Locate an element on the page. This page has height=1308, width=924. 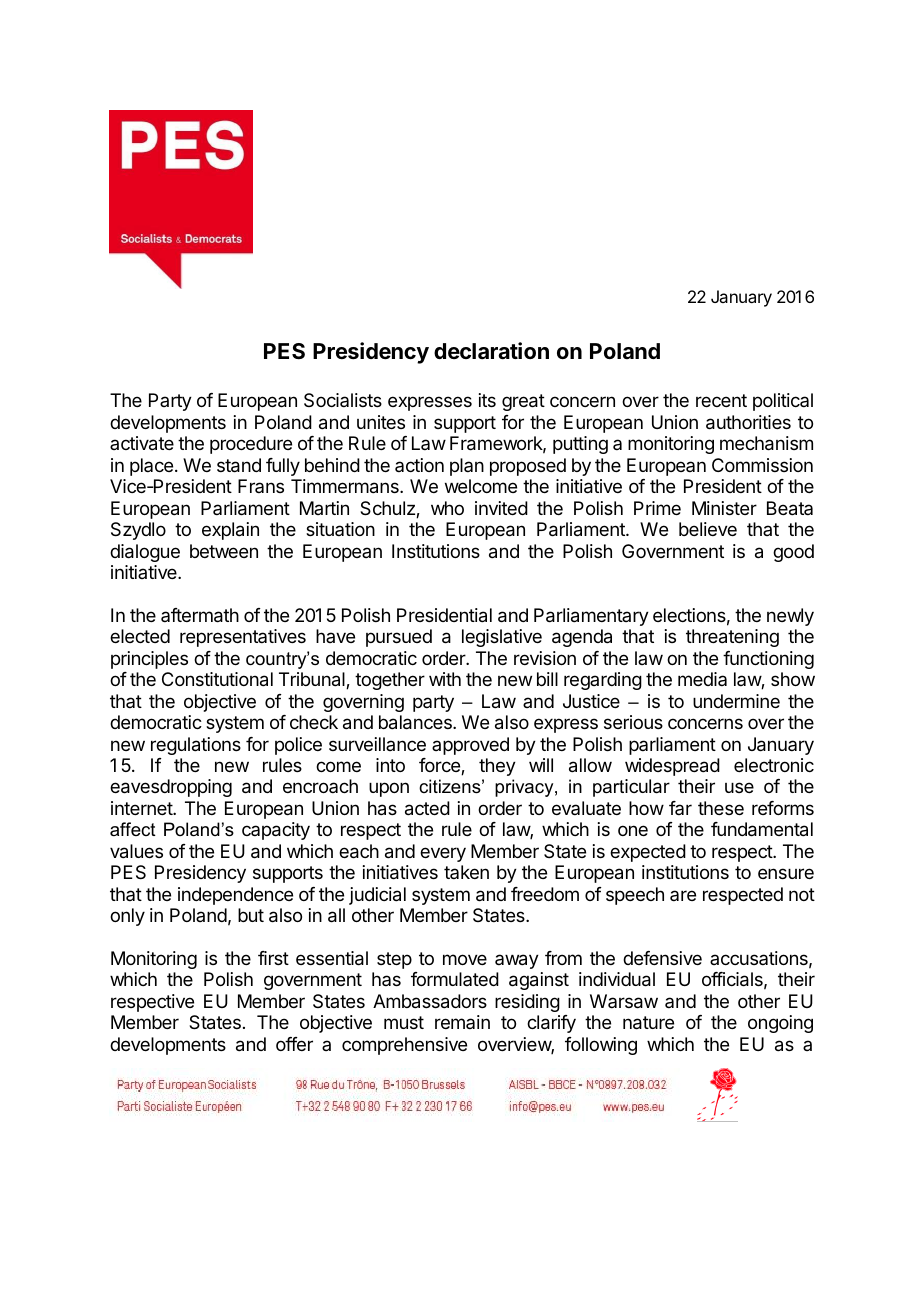
newly is located at coordinates (790, 617).
